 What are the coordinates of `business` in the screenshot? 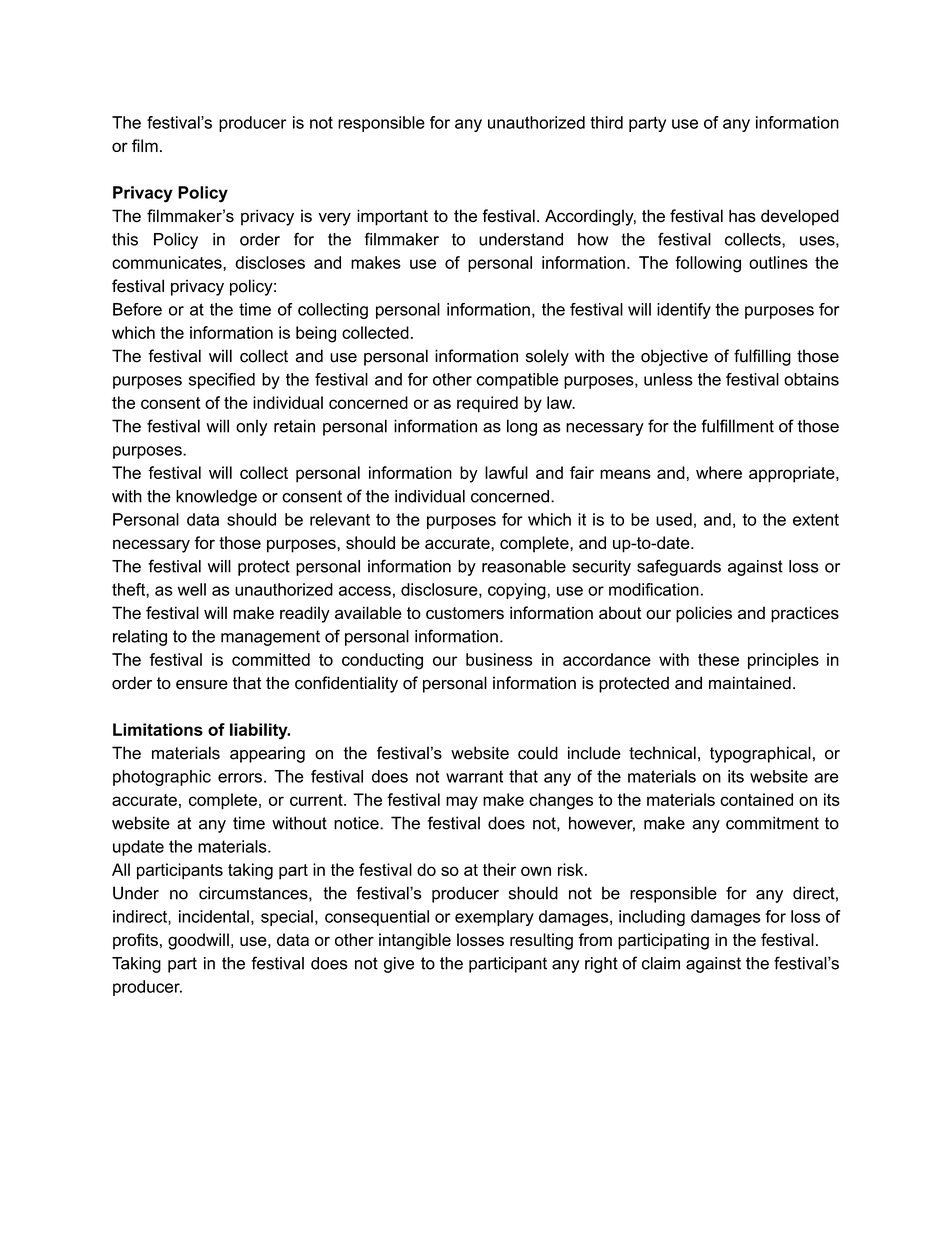 It's located at (499, 659).
